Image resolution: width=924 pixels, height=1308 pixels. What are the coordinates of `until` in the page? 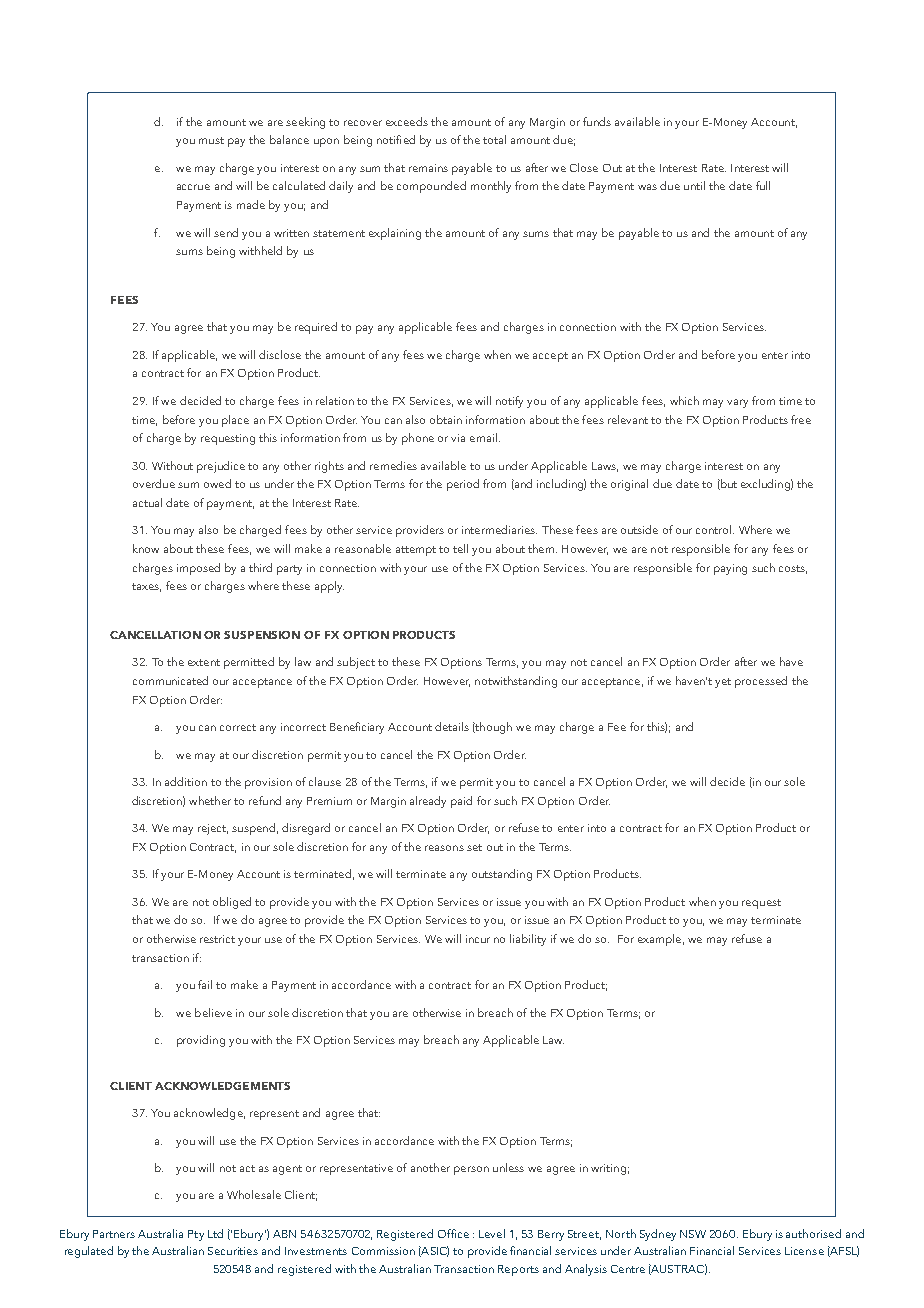 It's located at (694, 185).
